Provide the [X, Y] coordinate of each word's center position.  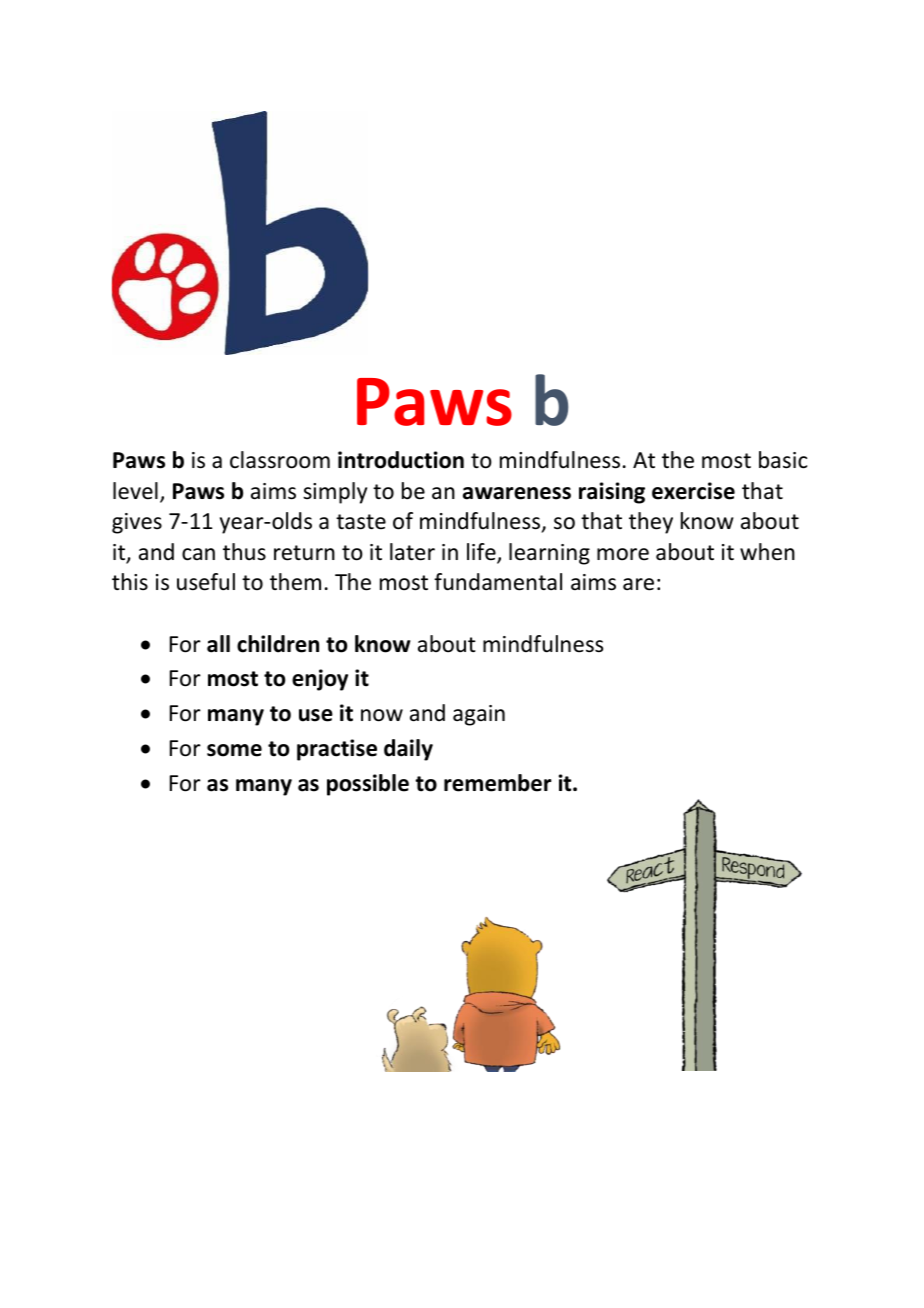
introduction [401, 460]
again [479, 715]
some [234, 750]
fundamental [498, 582]
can [198, 554]
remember [498, 783]
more [623, 554]
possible [368, 785]
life [482, 553]
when [767, 552]
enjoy [320, 680]
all [218, 644]
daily [408, 750]
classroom [280, 460]
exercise [693, 491]
